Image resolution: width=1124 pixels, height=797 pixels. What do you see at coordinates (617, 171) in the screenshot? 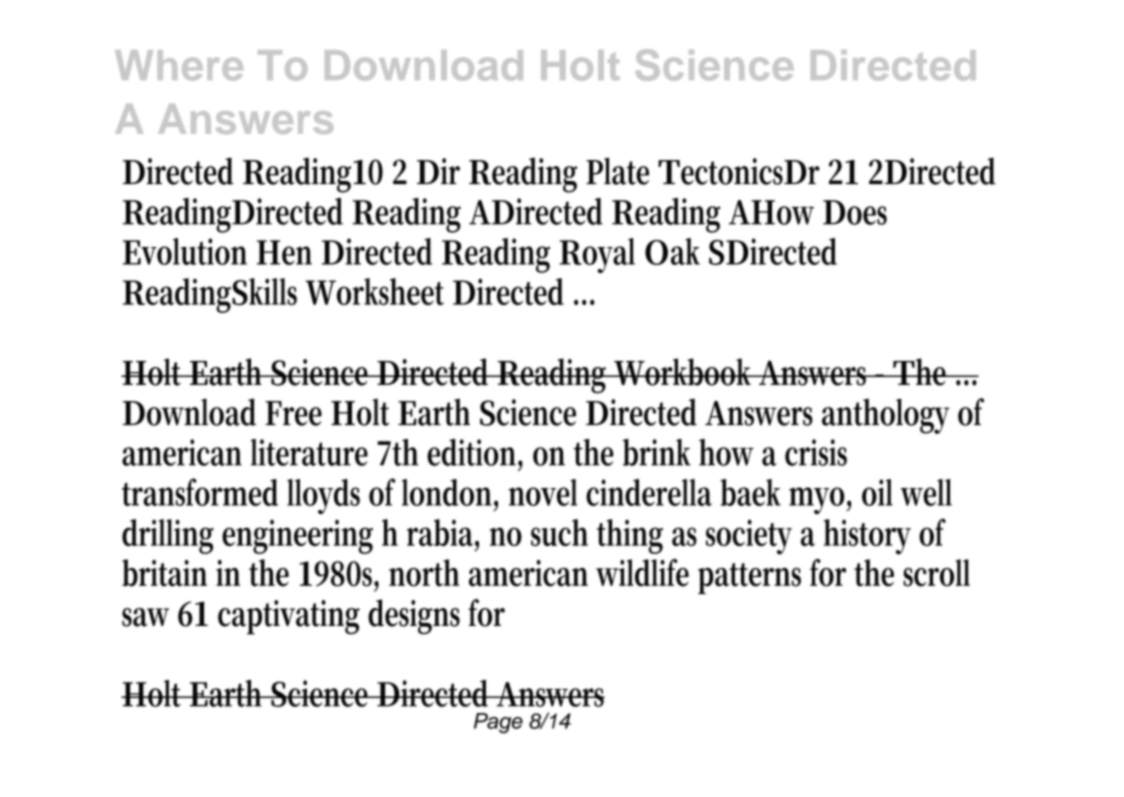
I see `Plate` at bounding box center [617, 171].
